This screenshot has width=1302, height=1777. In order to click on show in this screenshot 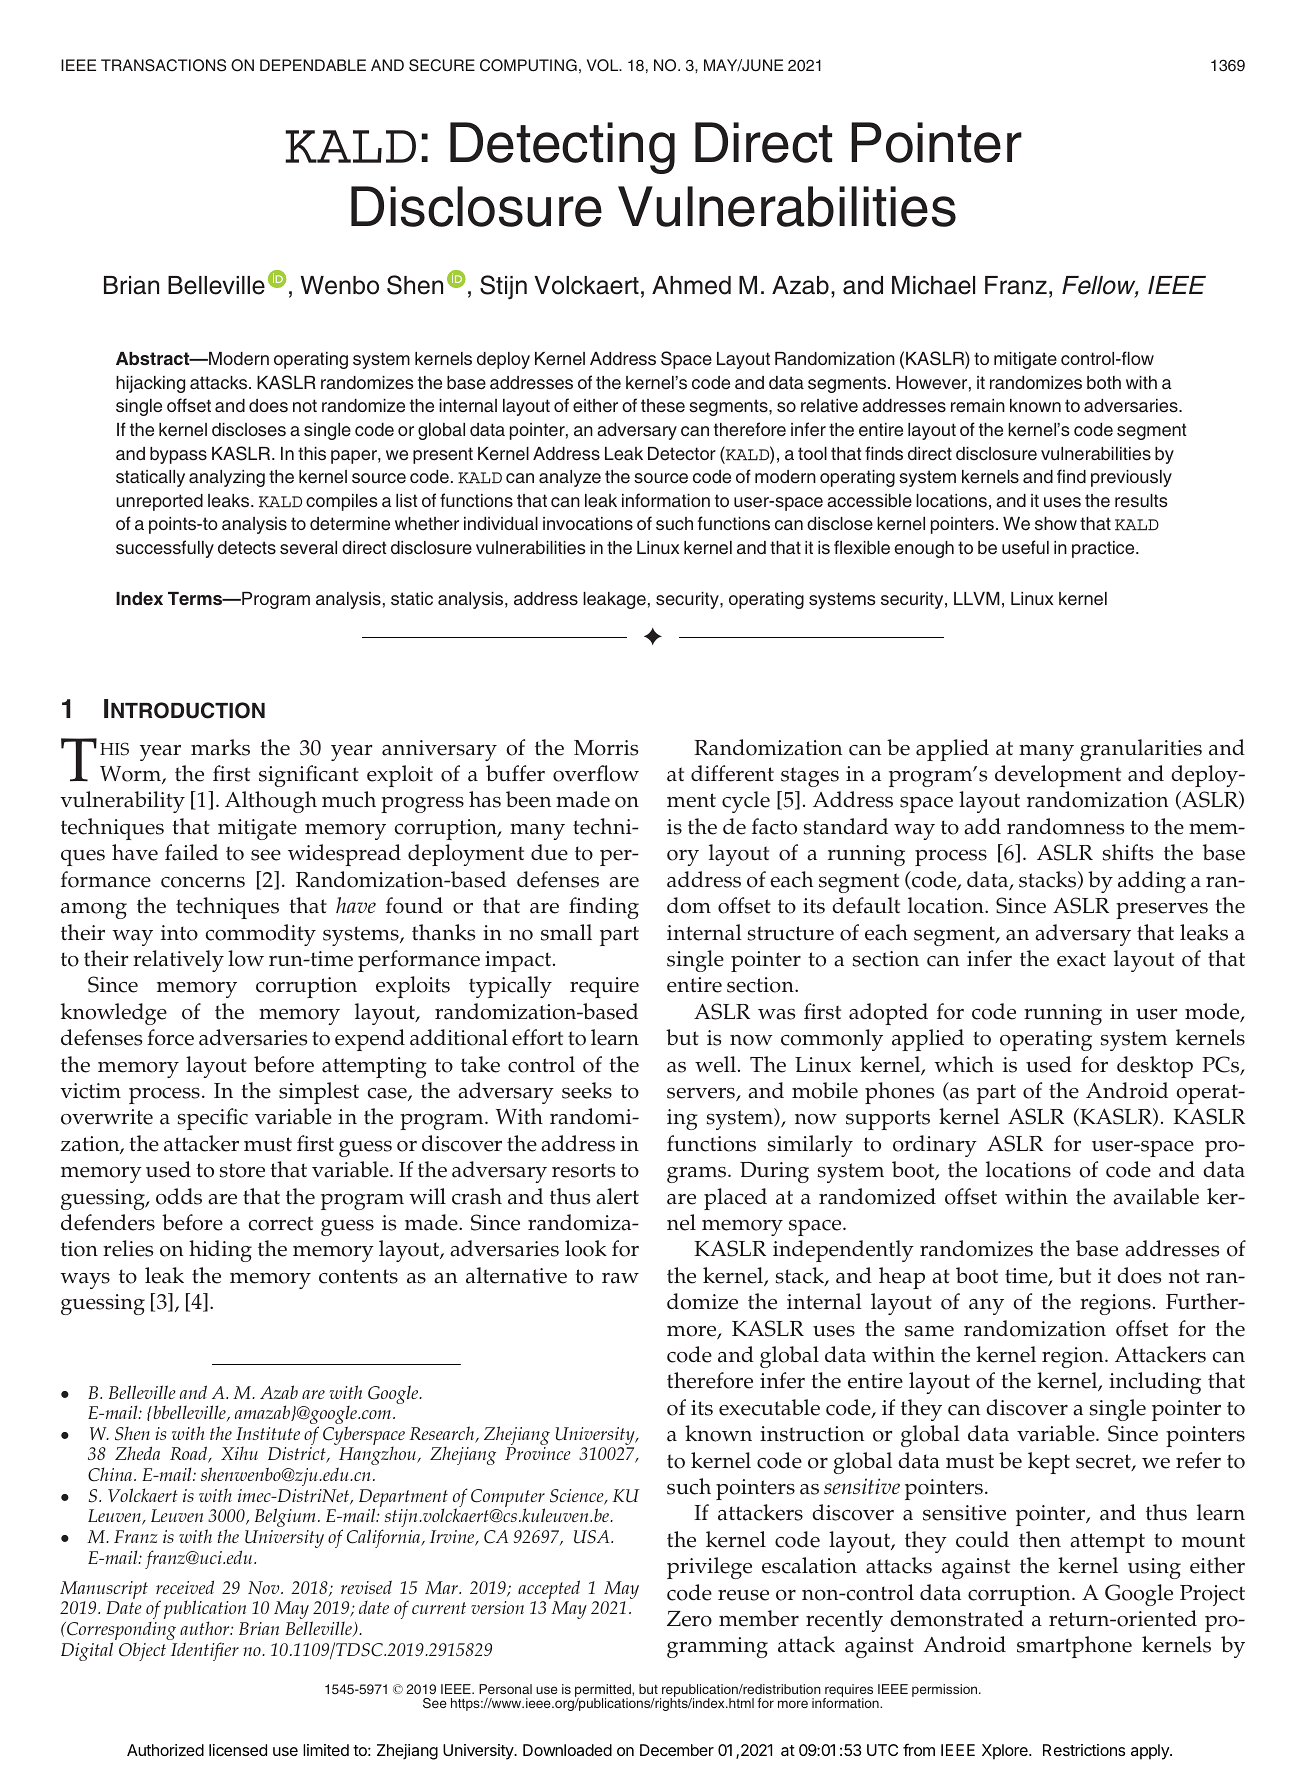, I will do `click(1056, 523)`.
